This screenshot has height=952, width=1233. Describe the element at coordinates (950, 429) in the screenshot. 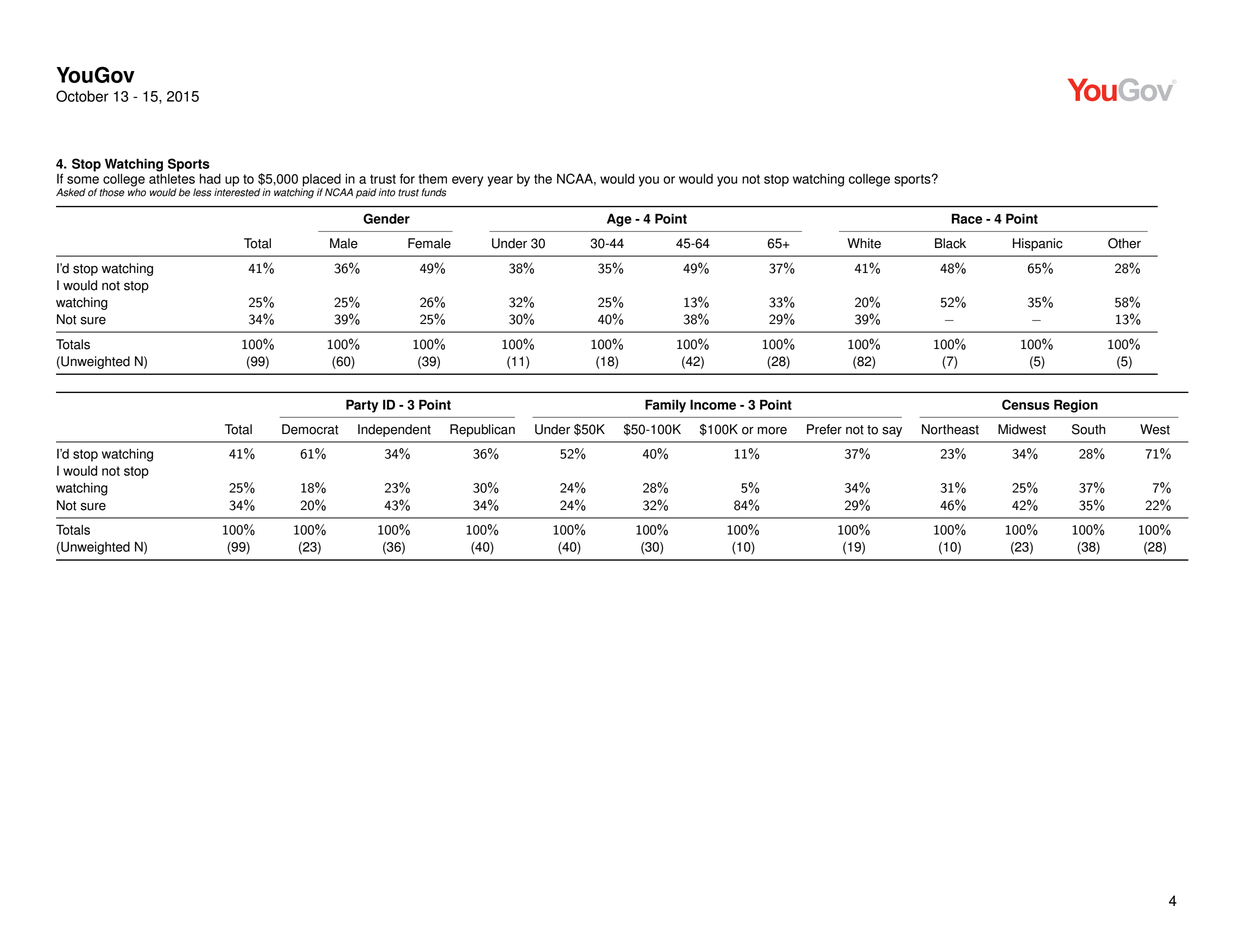

I see `Northeast` at that location.
